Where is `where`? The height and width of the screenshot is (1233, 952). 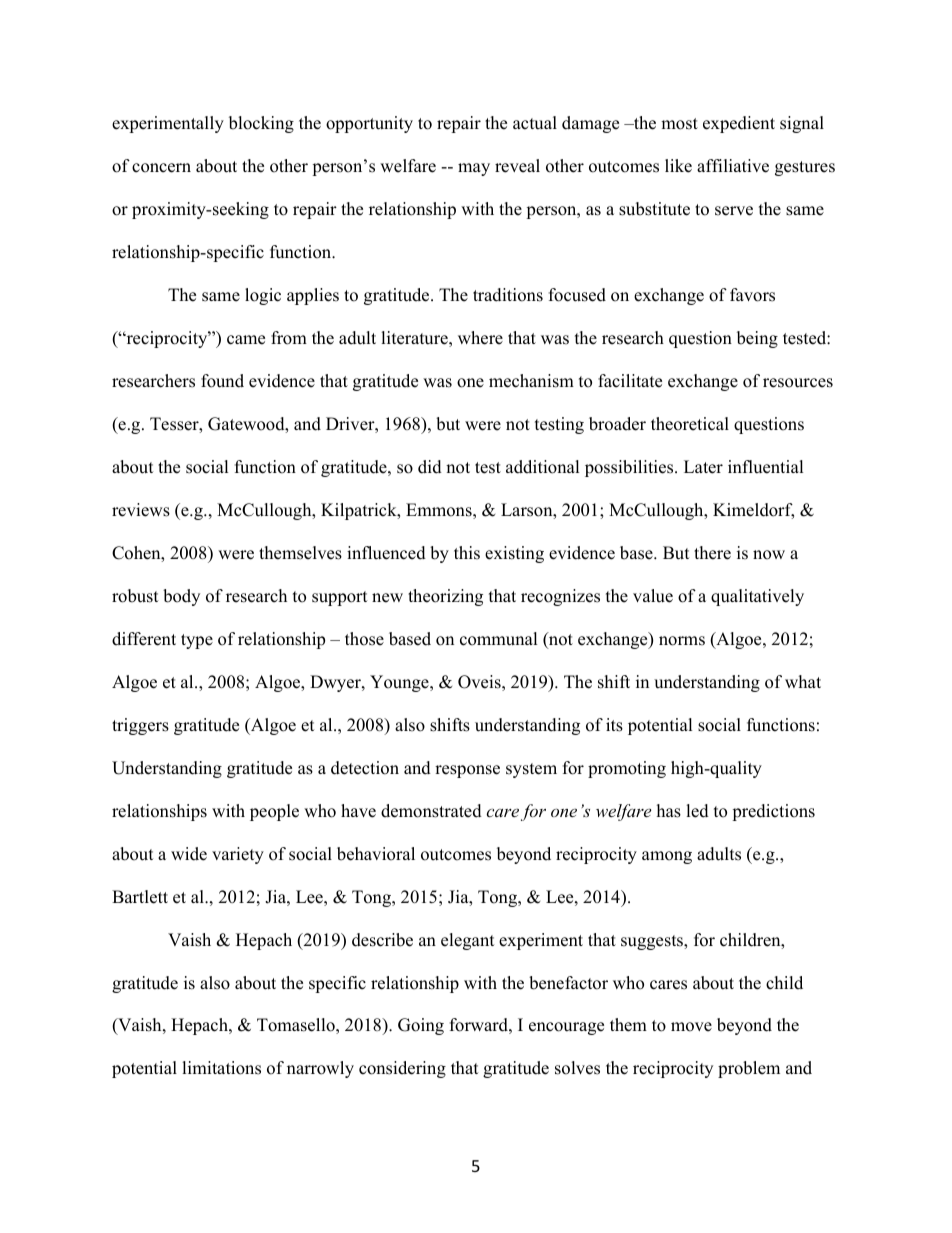 where is located at coordinates (480, 338).
